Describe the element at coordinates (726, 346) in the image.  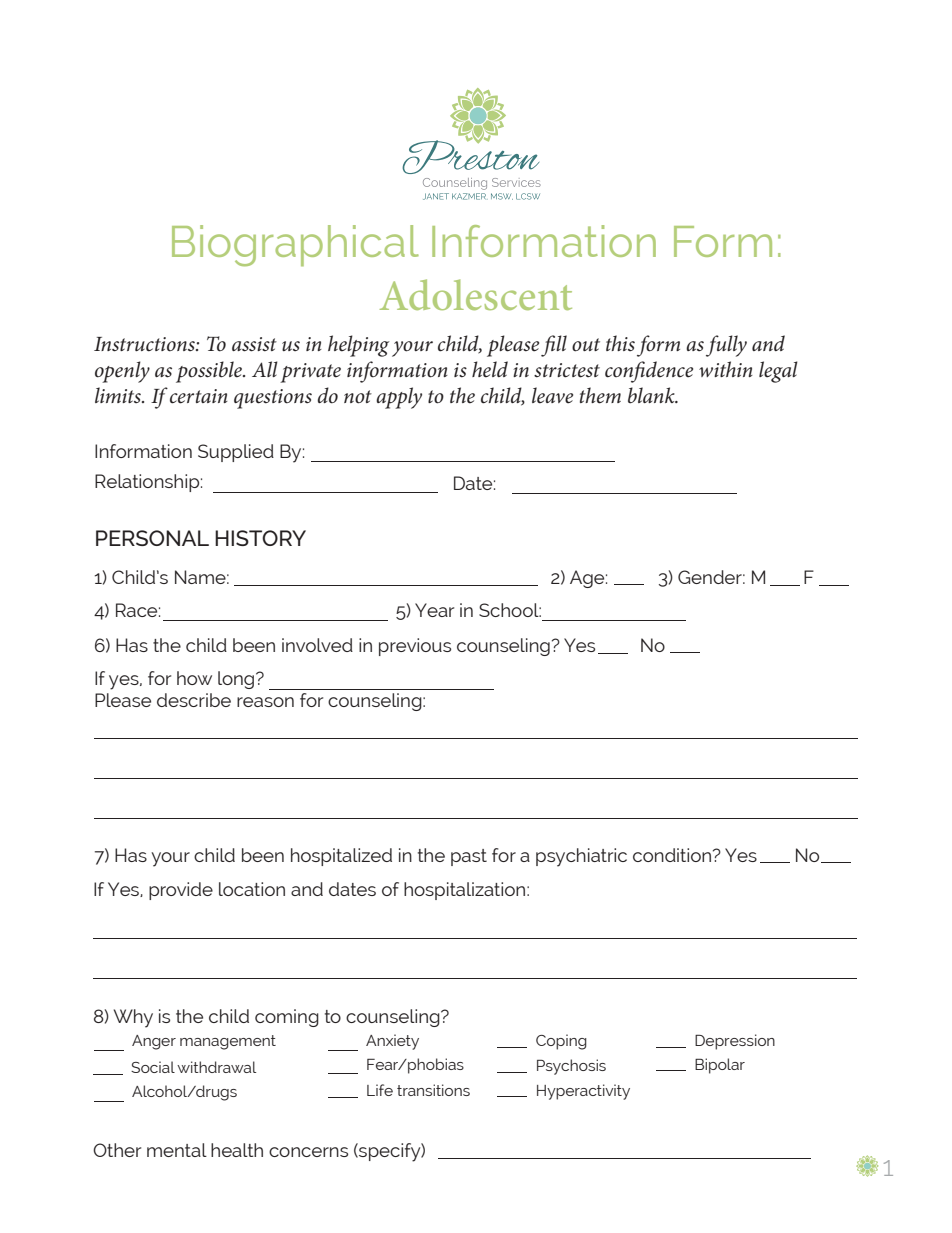
I see `fully` at that location.
